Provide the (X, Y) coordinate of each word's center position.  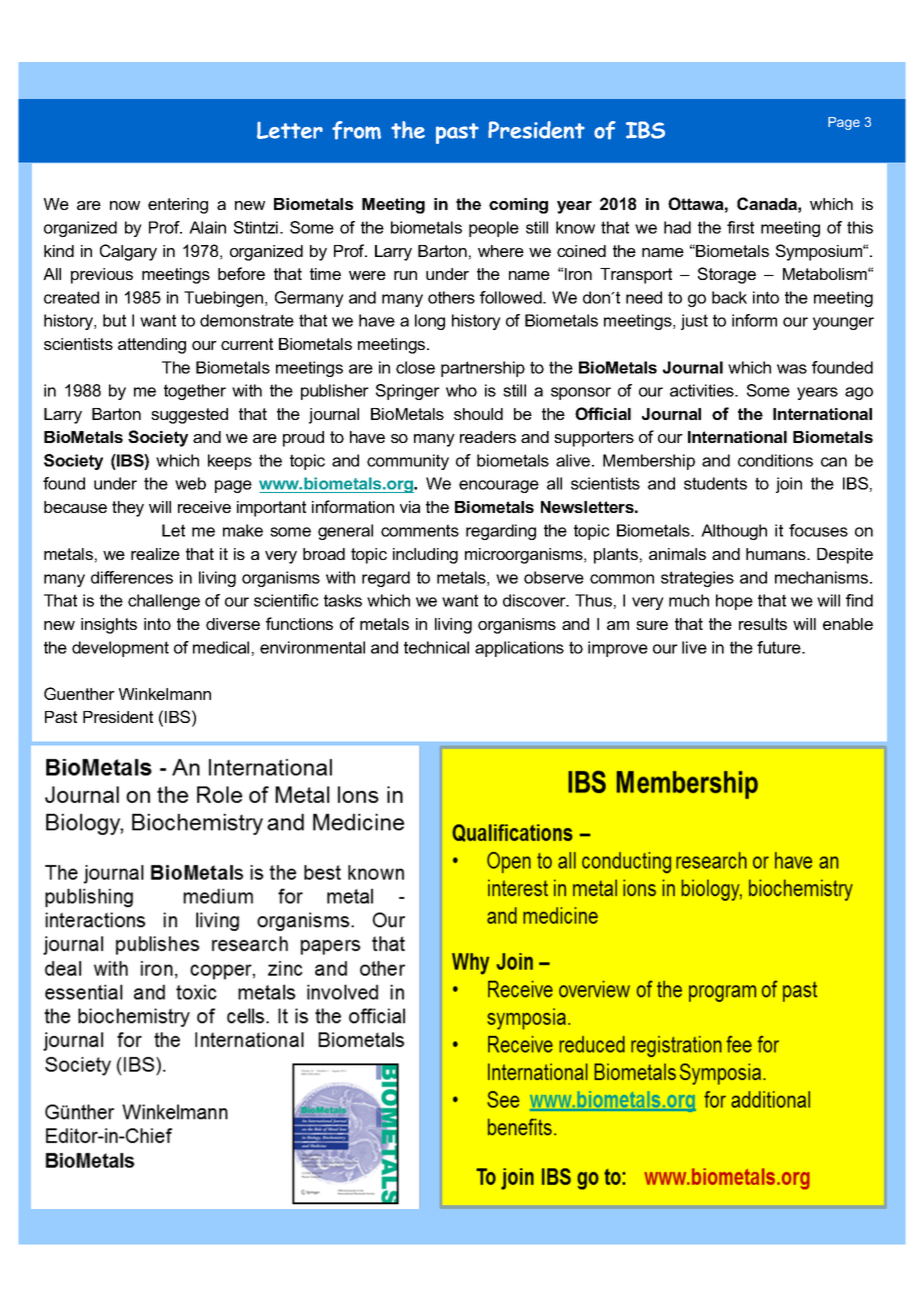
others (451, 297)
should (478, 414)
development (120, 649)
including (425, 556)
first (740, 227)
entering (178, 206)
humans (777, 554)
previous (102, 276)
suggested (189, 416)
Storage (727, 275)
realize (155, 554)
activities (703, 390)
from (356, 130)
